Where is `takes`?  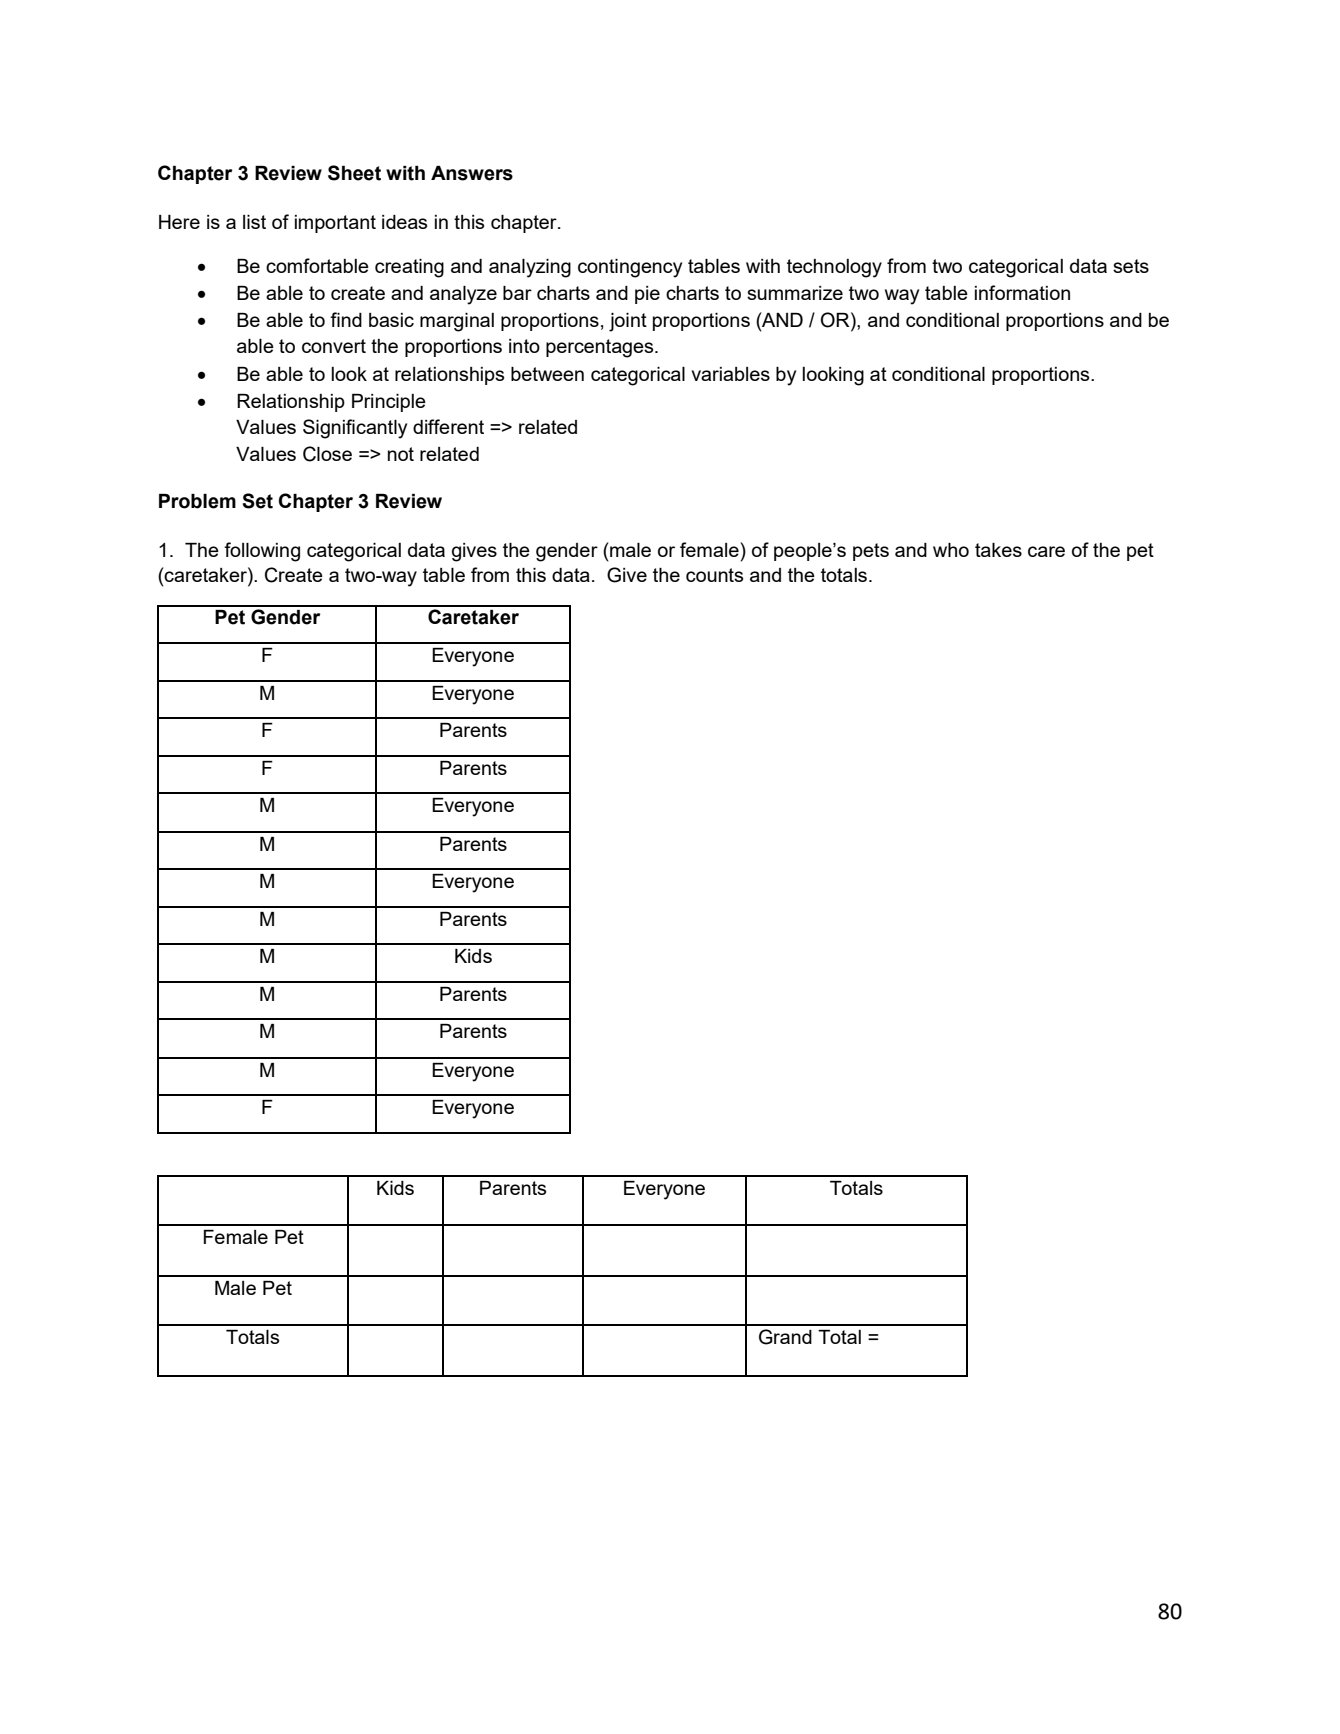
takes is located at coordinates (998, 550).
